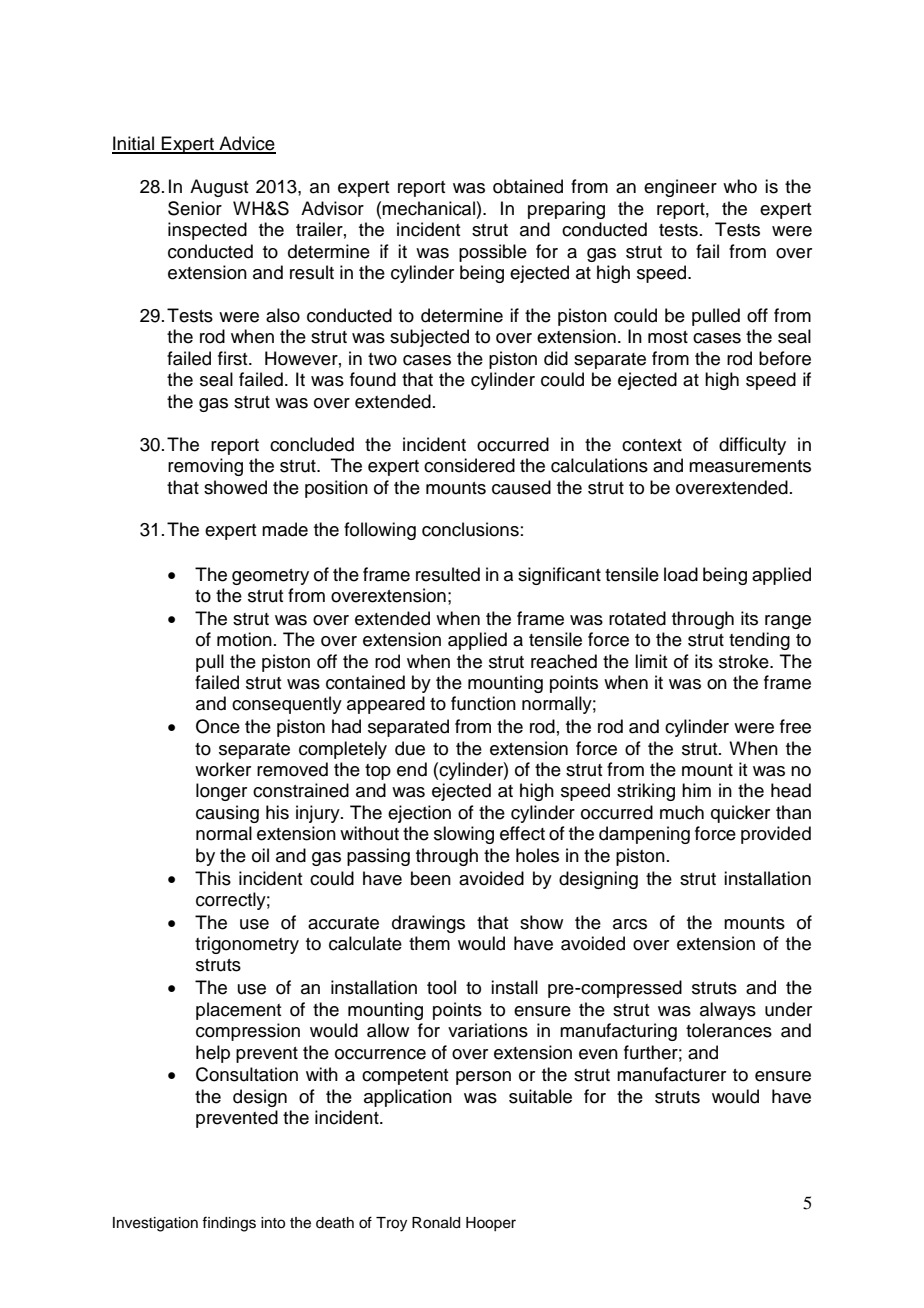  Describe the element at coordinates (745, 661) in the screenshot. I see `stroke` at that location.
